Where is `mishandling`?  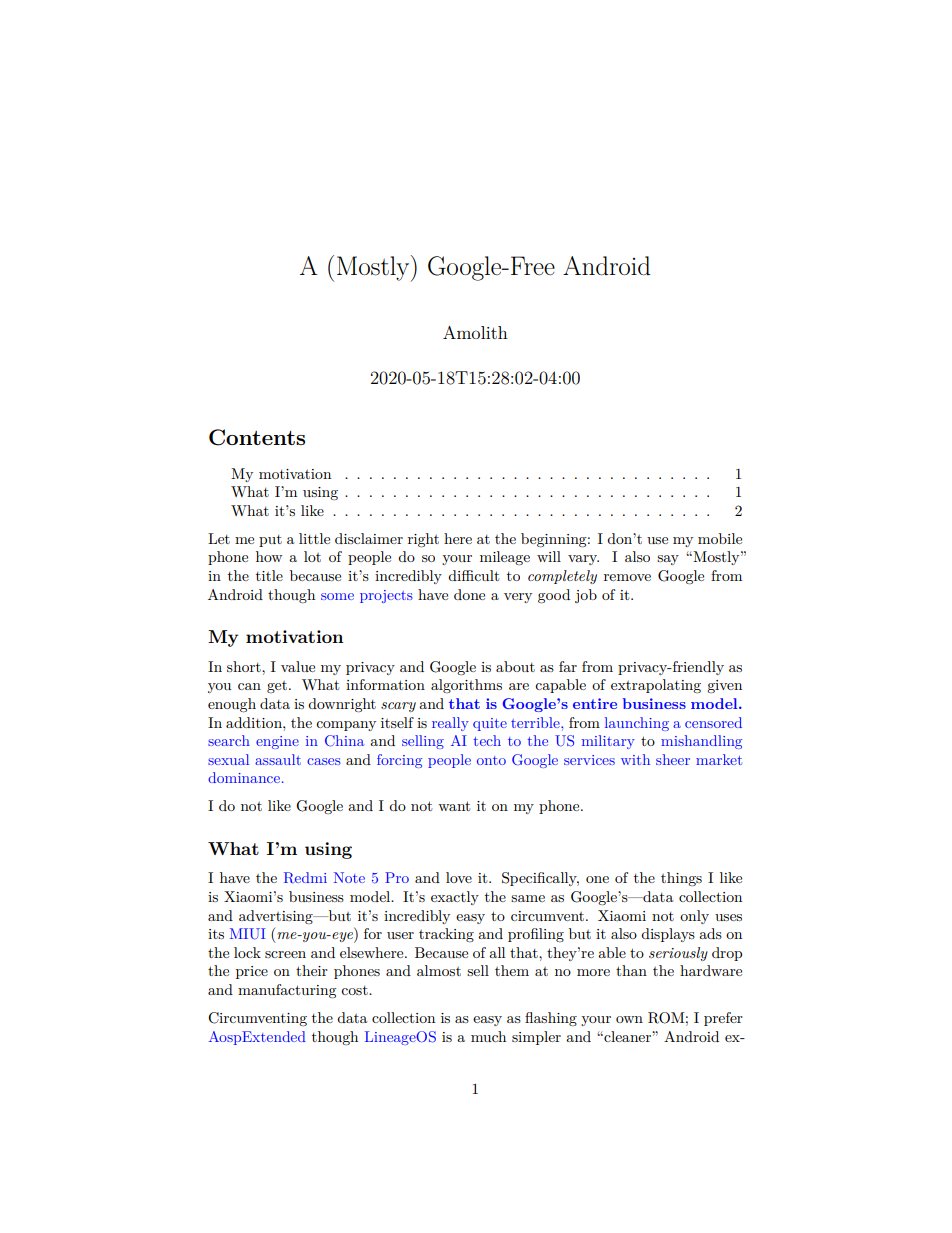 mishandling is located at coordinates (701, 742).
